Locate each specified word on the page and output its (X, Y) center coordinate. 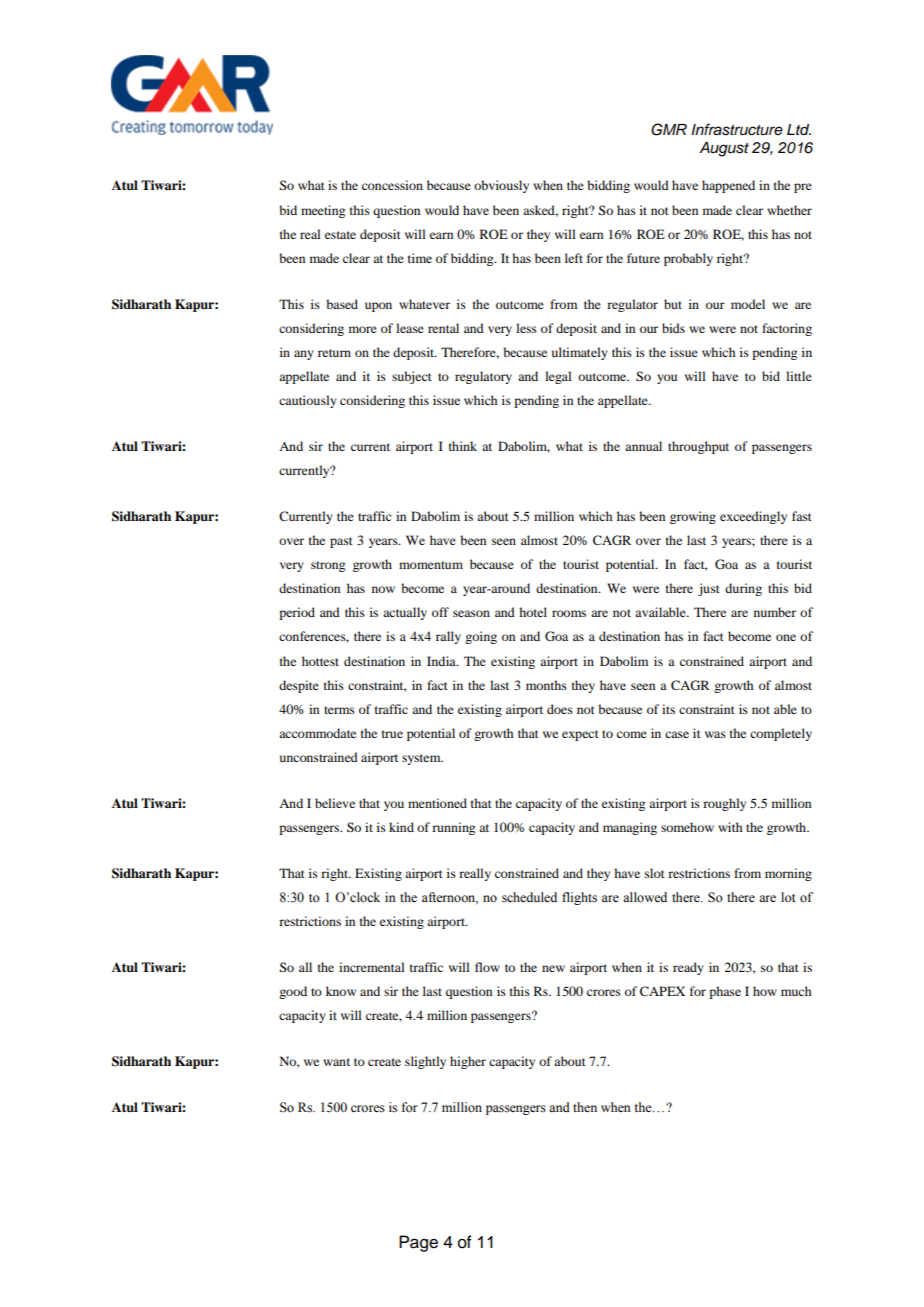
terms (339, 710)
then (585, 1107)
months (546, 685)
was (715, 734)
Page (418, 1243)
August (724, 149)
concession (392, 185)
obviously (501, 186)
